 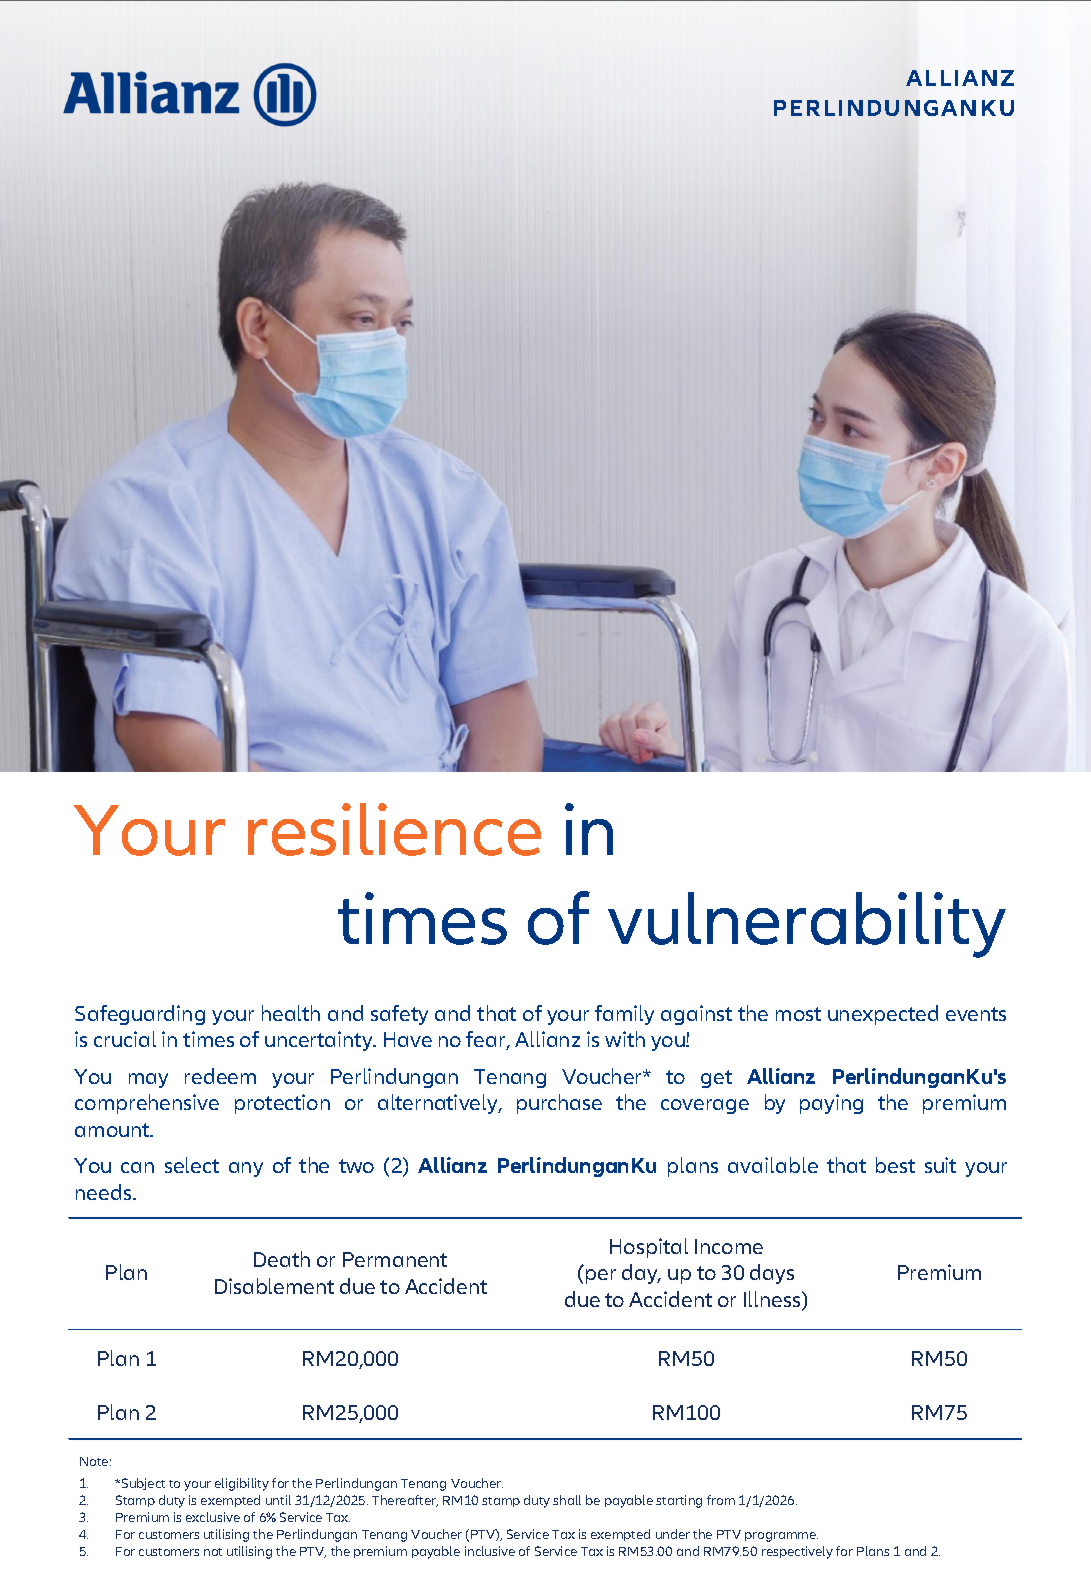 What do you see at coordinates (883, 1015) in the page?
I see `unexpected` at bounding box center [883, 1015].
